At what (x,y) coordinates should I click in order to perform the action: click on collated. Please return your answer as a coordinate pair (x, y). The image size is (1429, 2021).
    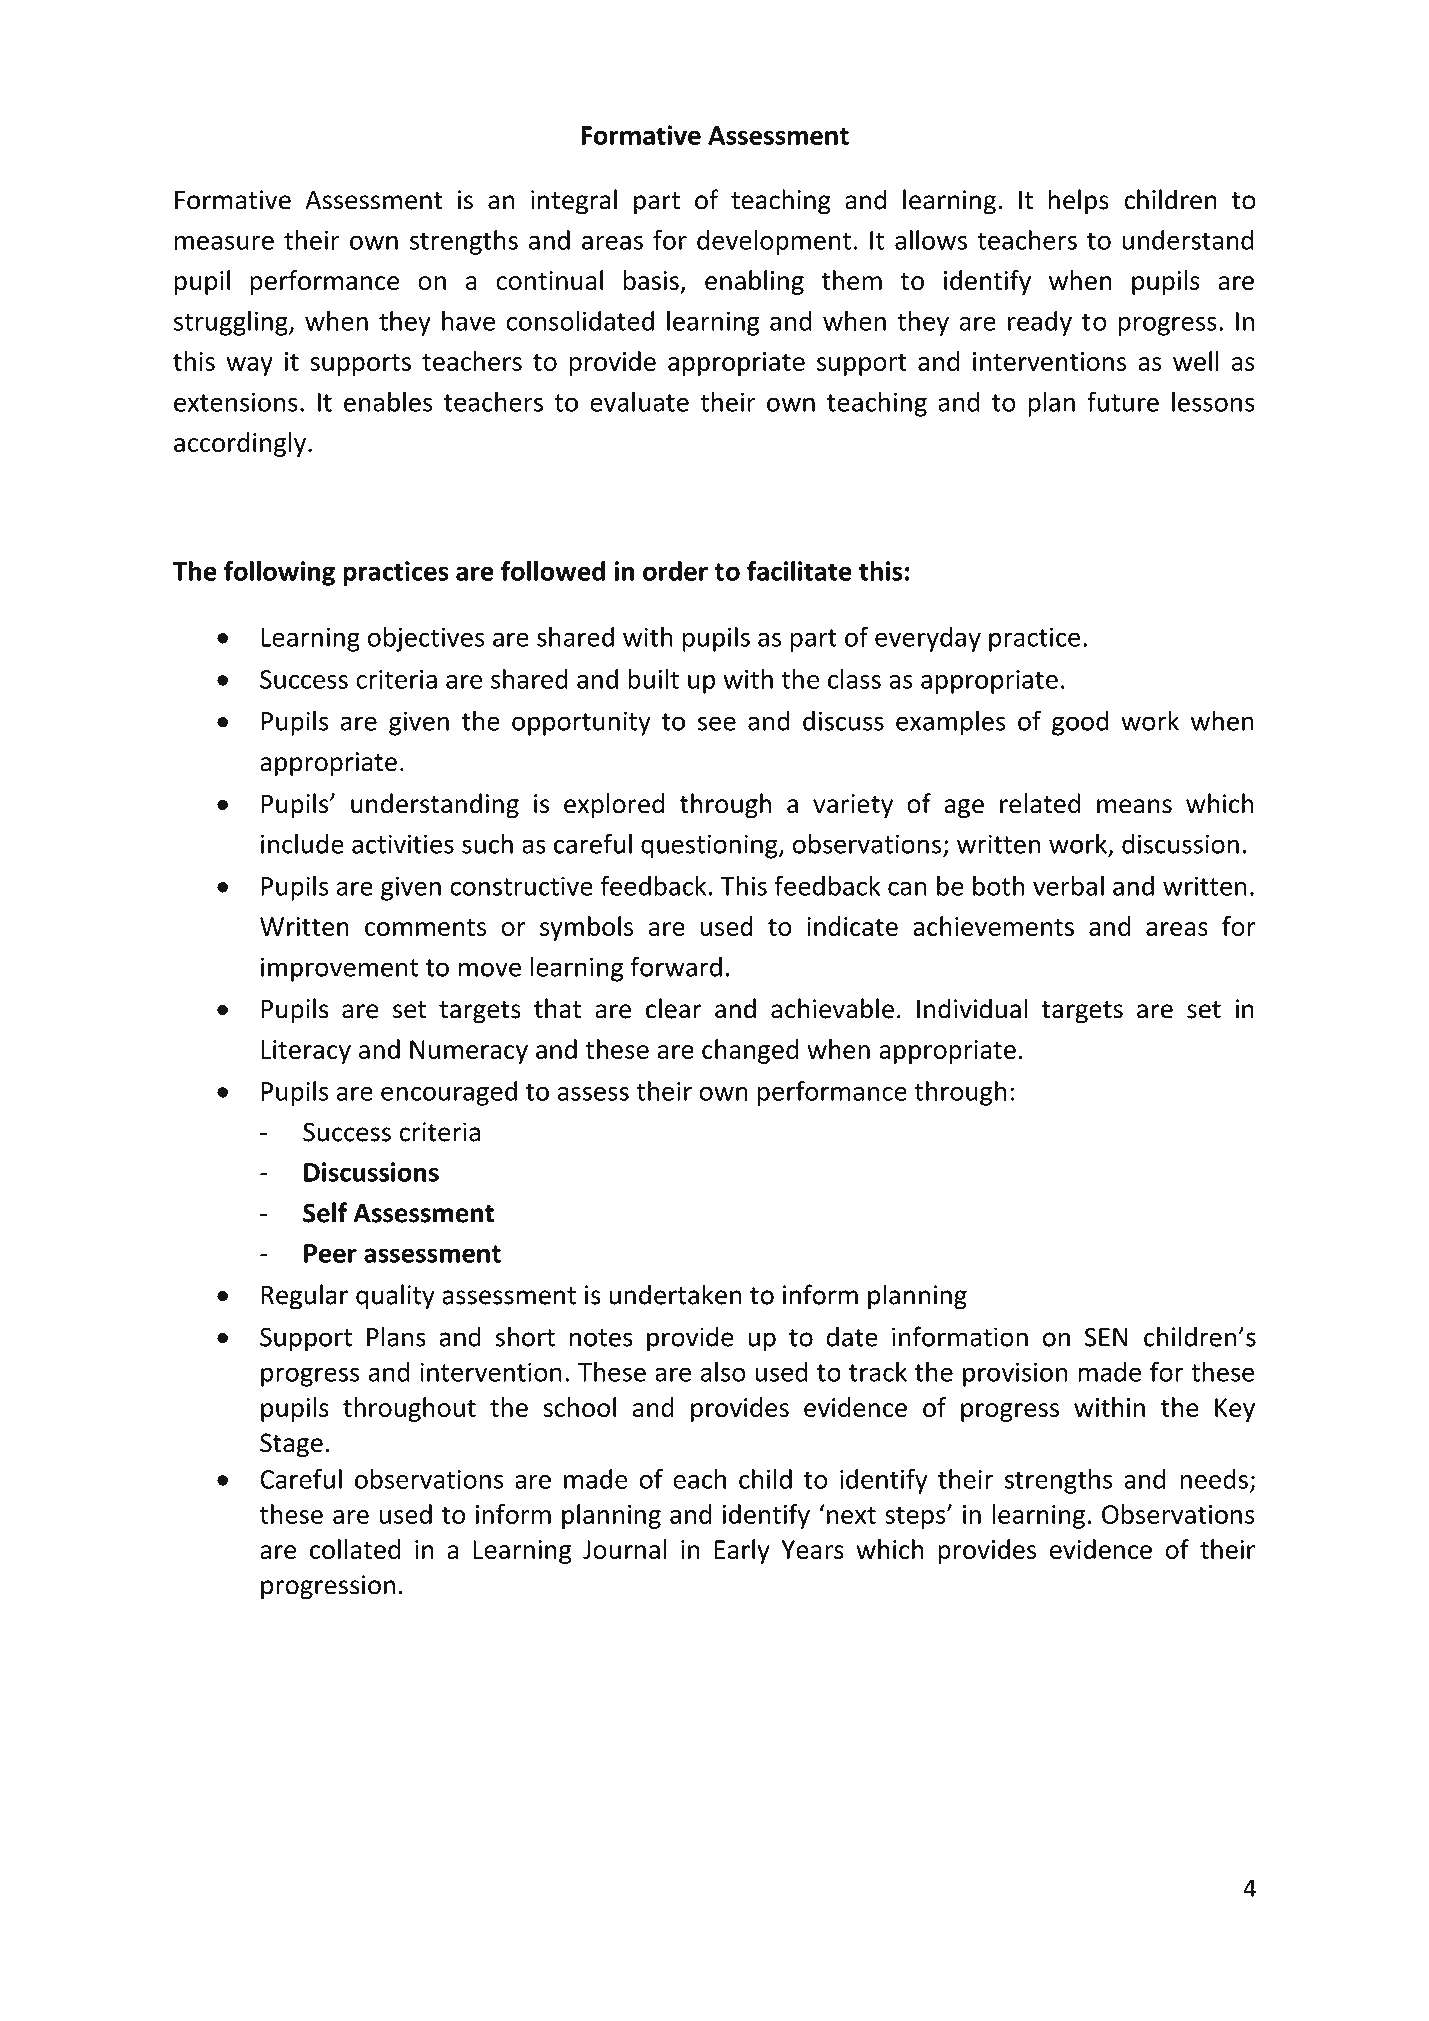
    Looking at the image, I should click on (355, 1549).
